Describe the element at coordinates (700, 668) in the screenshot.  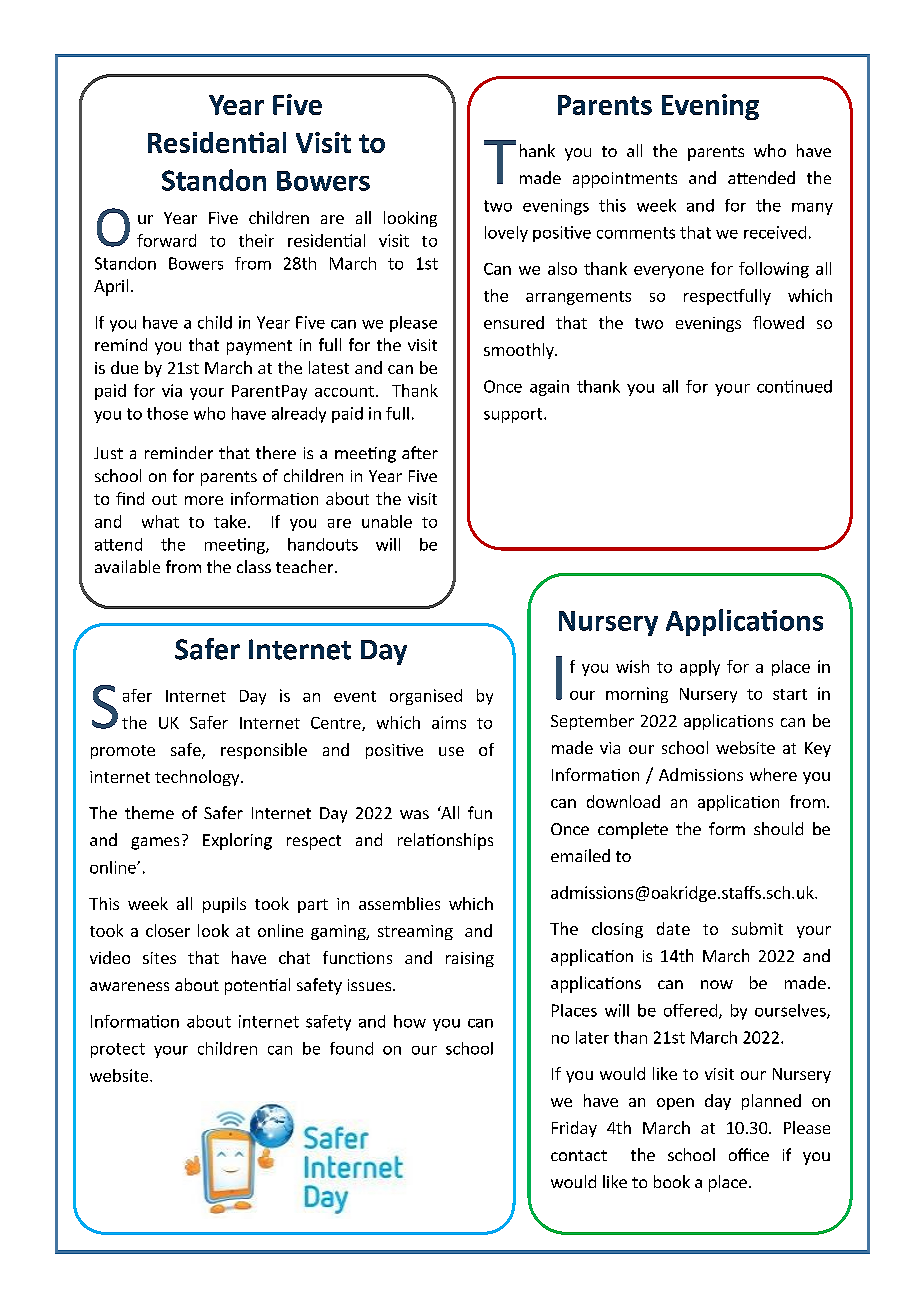
I see `apply` at that location.
